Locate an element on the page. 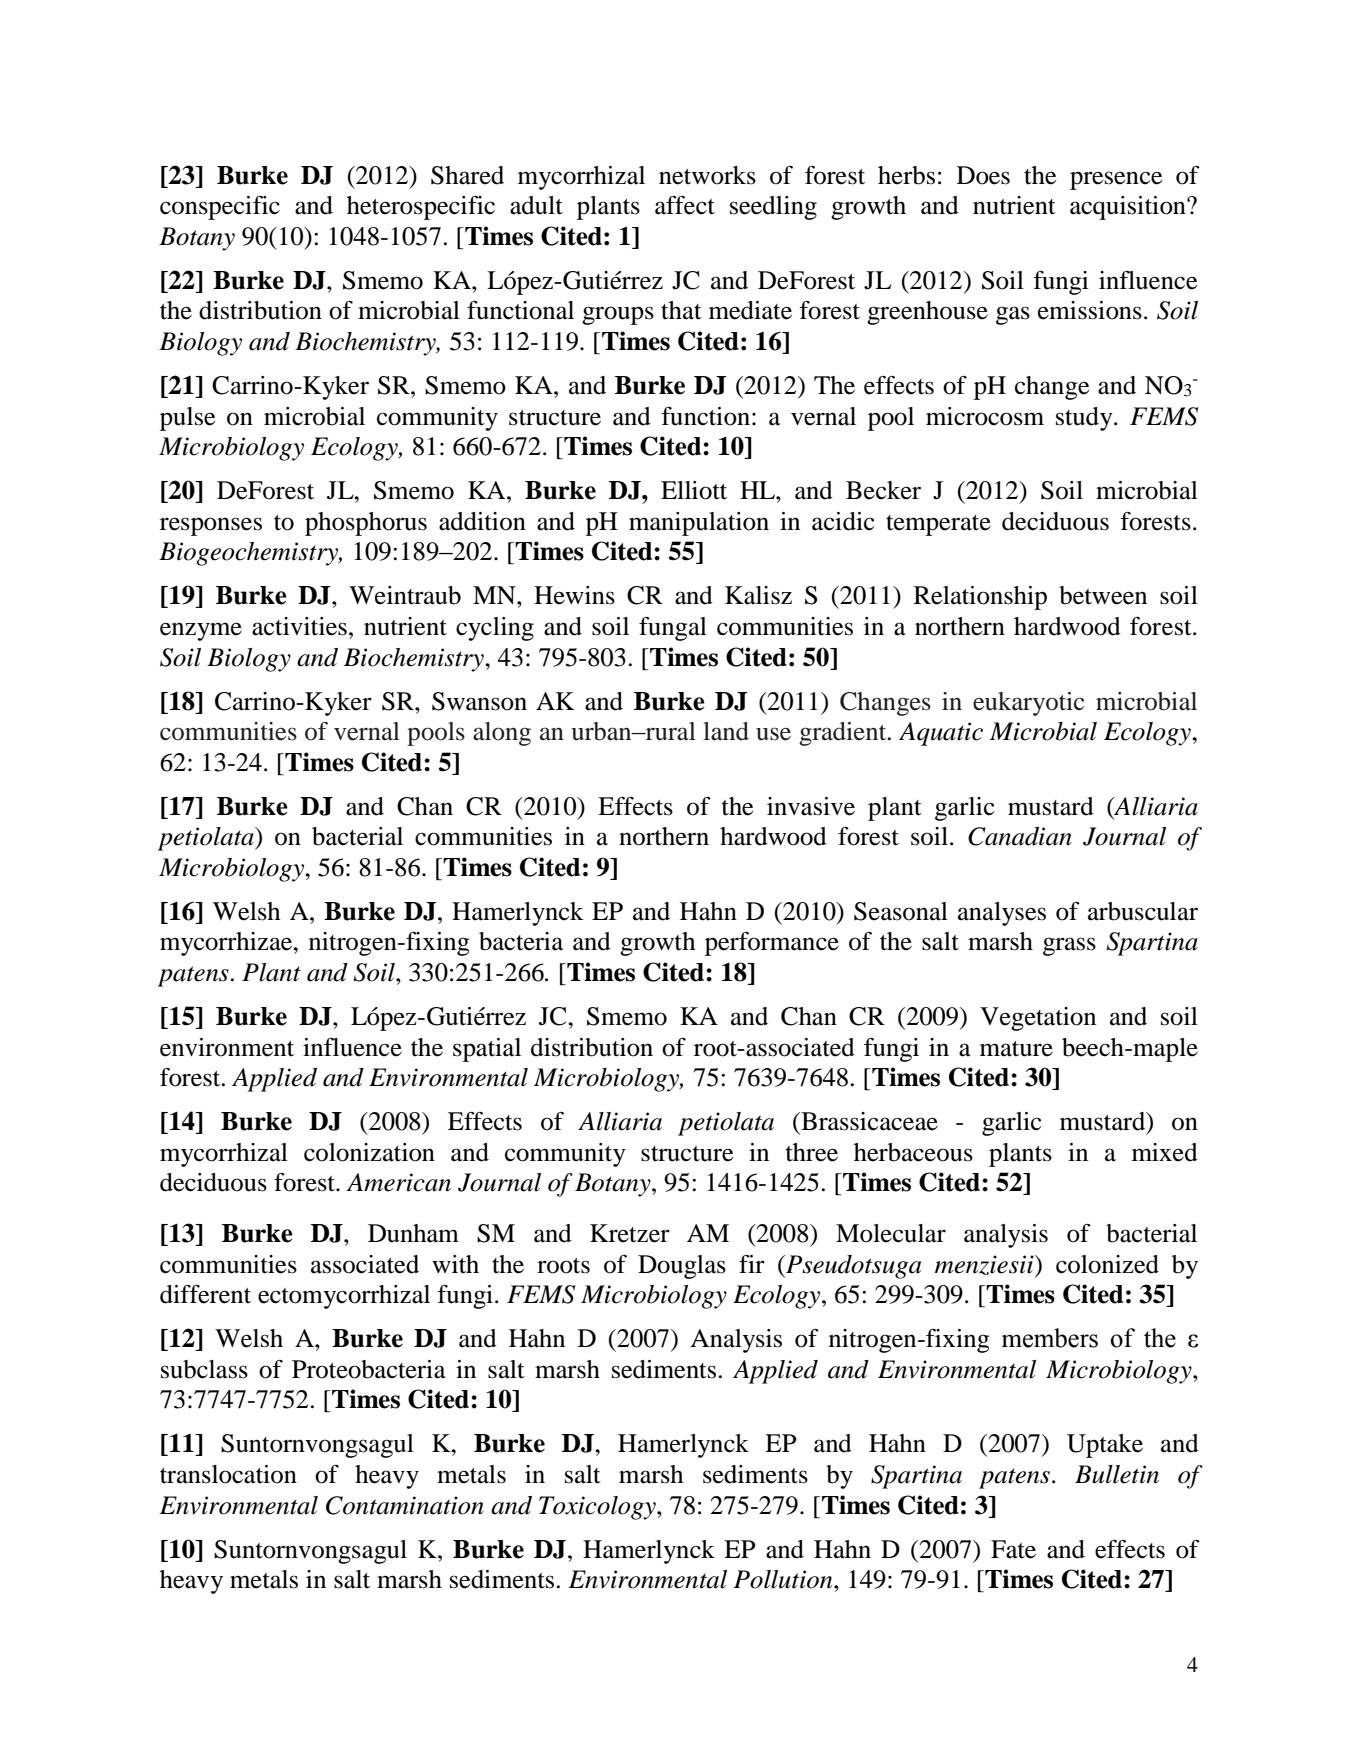 The image size is (1358, 1757). Contamination is located at coordinates (405, 1505).
